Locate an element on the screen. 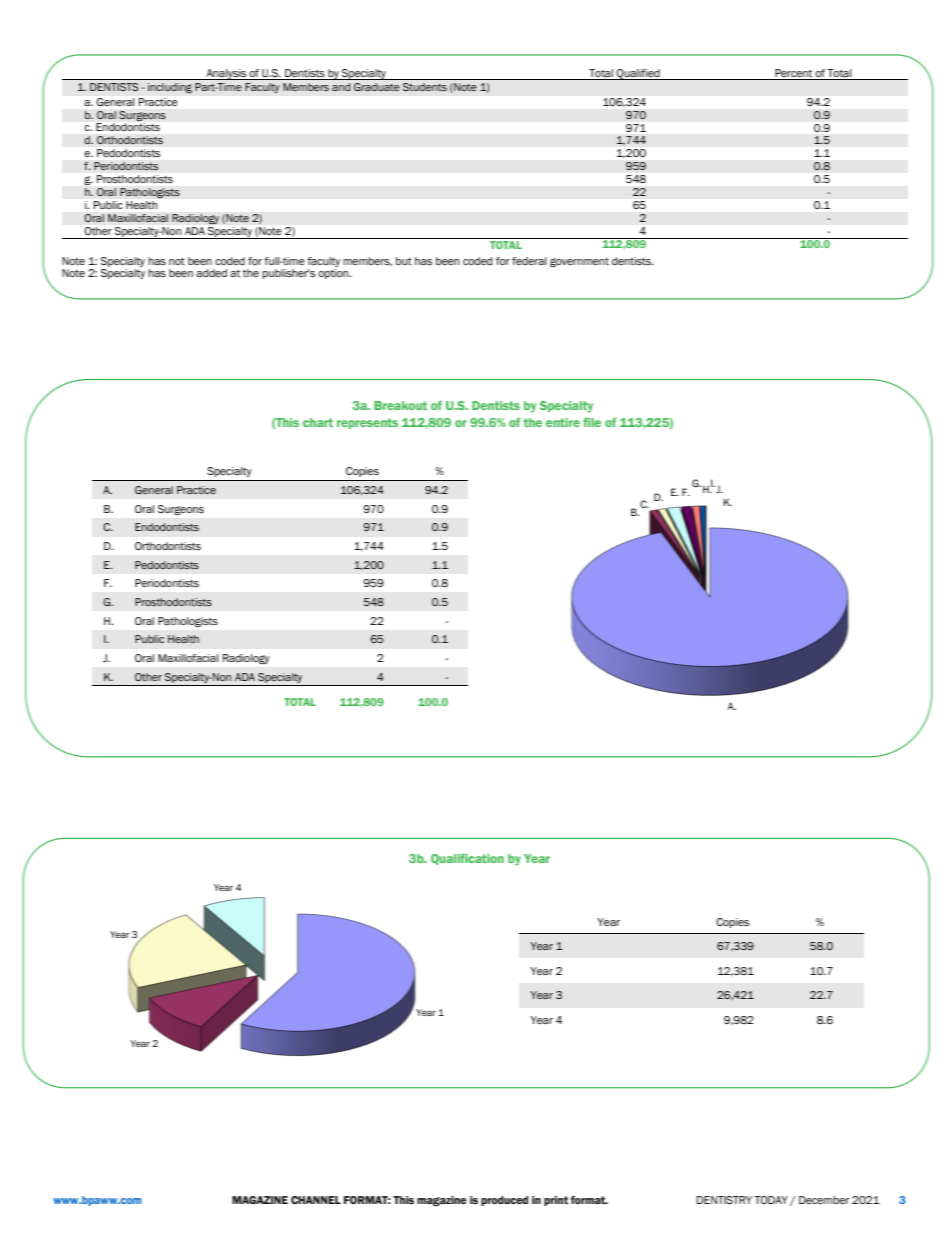 This screenshot has width=952, height=1233. Qualification is located at coordinates (467, 859).
